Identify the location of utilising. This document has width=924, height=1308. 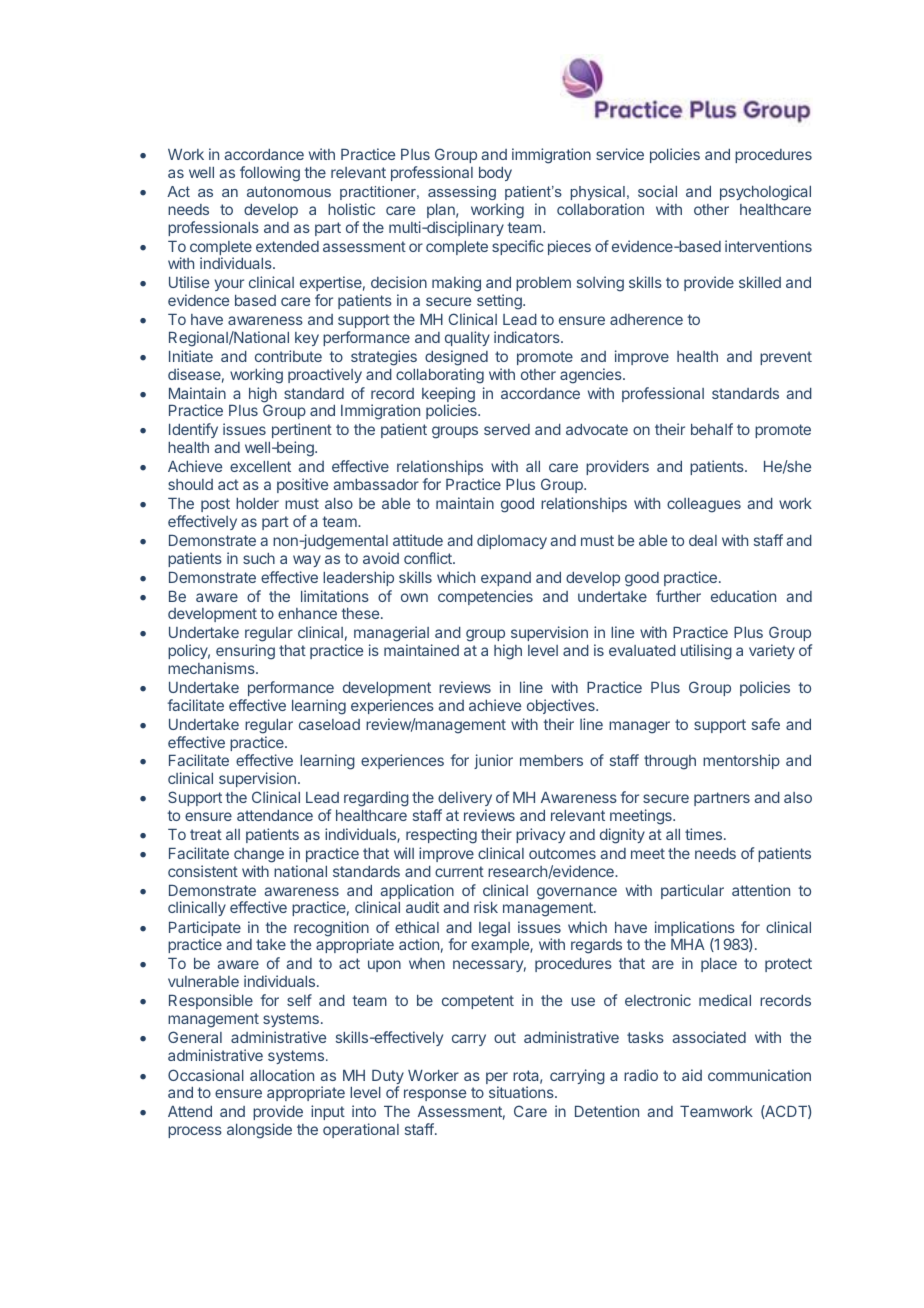
(706, 652).
